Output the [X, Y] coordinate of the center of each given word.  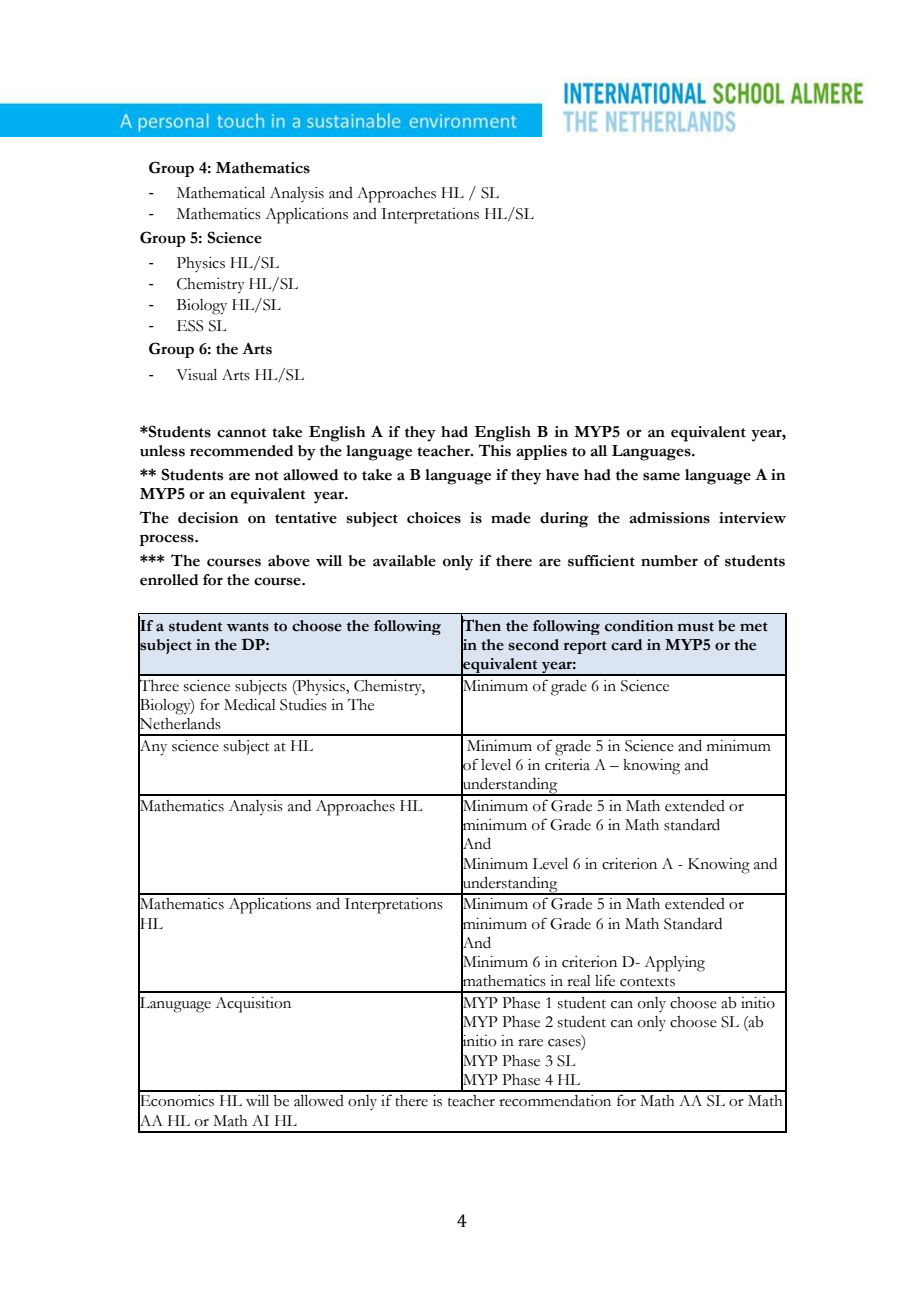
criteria [567, 765]
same [661, 476]
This [494, 450]
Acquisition [253, 1005]
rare [530, 1043]
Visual [196, 375]
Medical [250, 705]
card [626, 645]
